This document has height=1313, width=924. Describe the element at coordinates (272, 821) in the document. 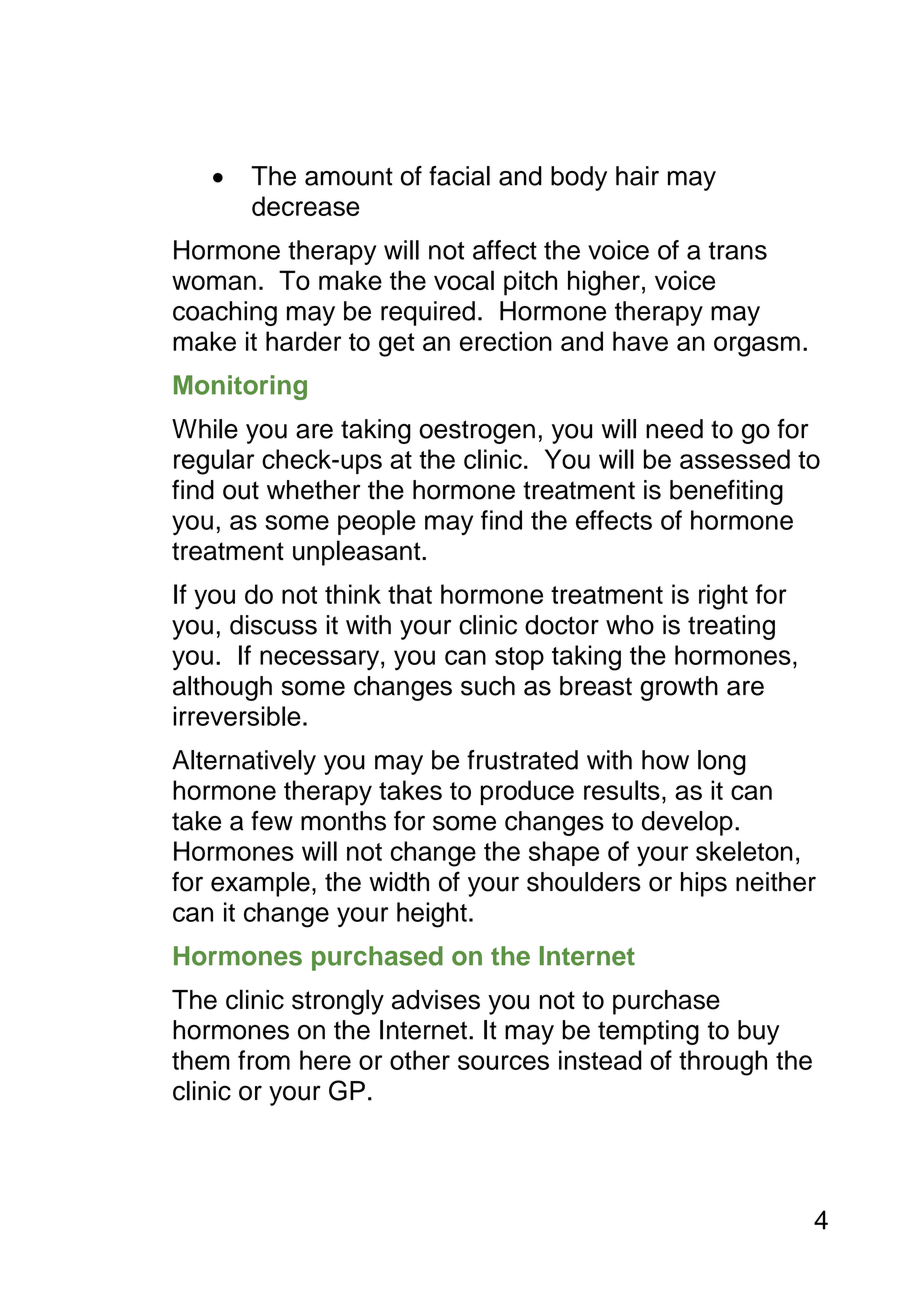

I see `few` at that location.
